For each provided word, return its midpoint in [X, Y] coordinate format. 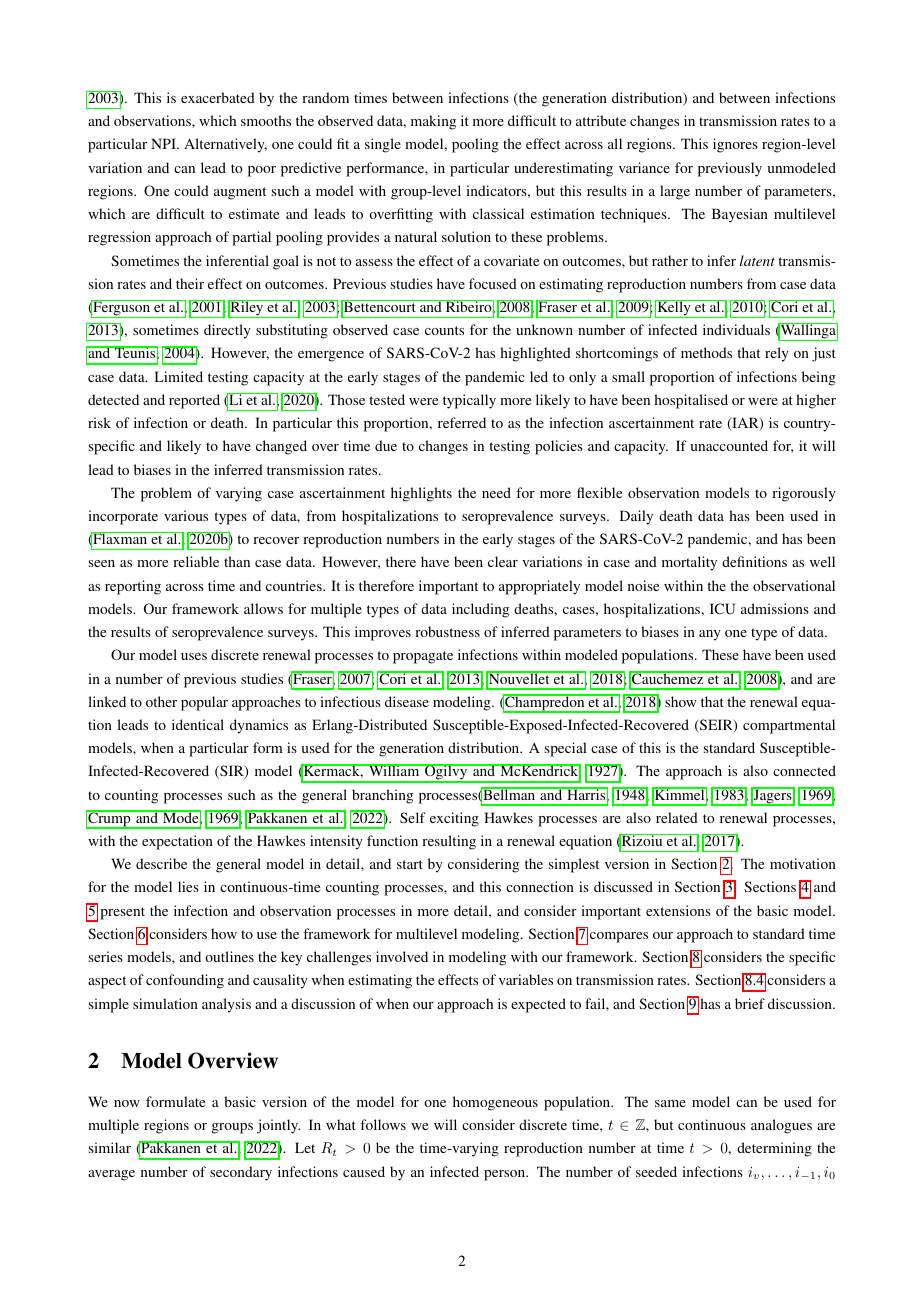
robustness [447, 631]
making [433, 122]
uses [194, 656]
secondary [241, 1173]
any [710, 635]
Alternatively [225, 145]
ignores [735, 145]
